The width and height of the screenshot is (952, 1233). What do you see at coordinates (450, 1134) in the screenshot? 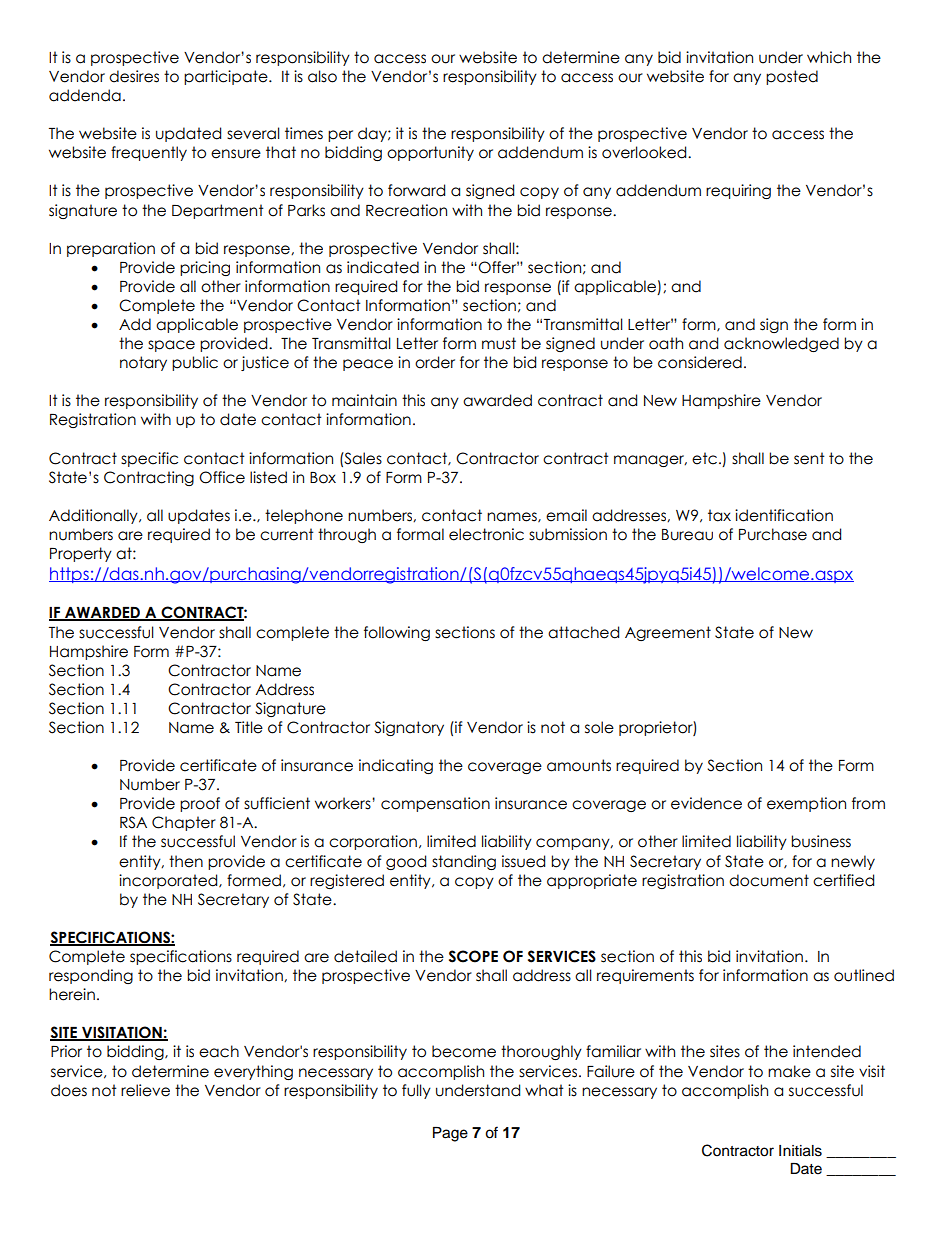
I see `Page` at bounding box center [450, 1134].
